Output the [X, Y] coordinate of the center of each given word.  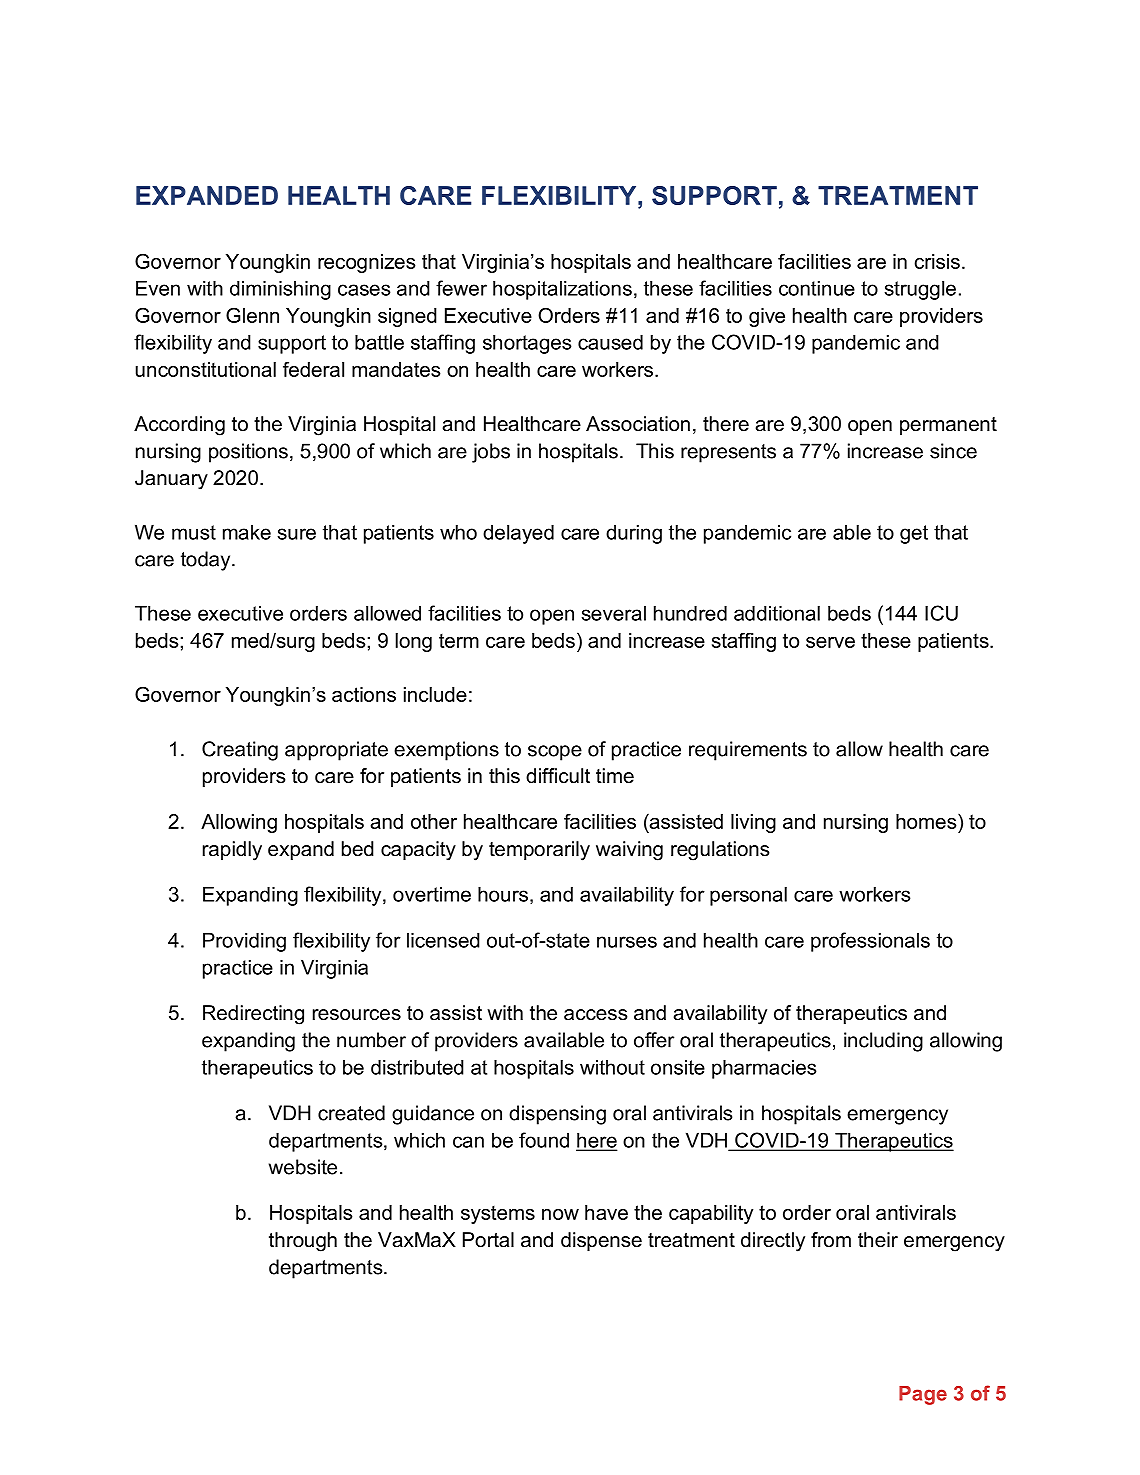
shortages [527, 344]
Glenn [252, 315]
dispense [601, 1241]
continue [817, 288]
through [303, 1242]
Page [923, 1395]
